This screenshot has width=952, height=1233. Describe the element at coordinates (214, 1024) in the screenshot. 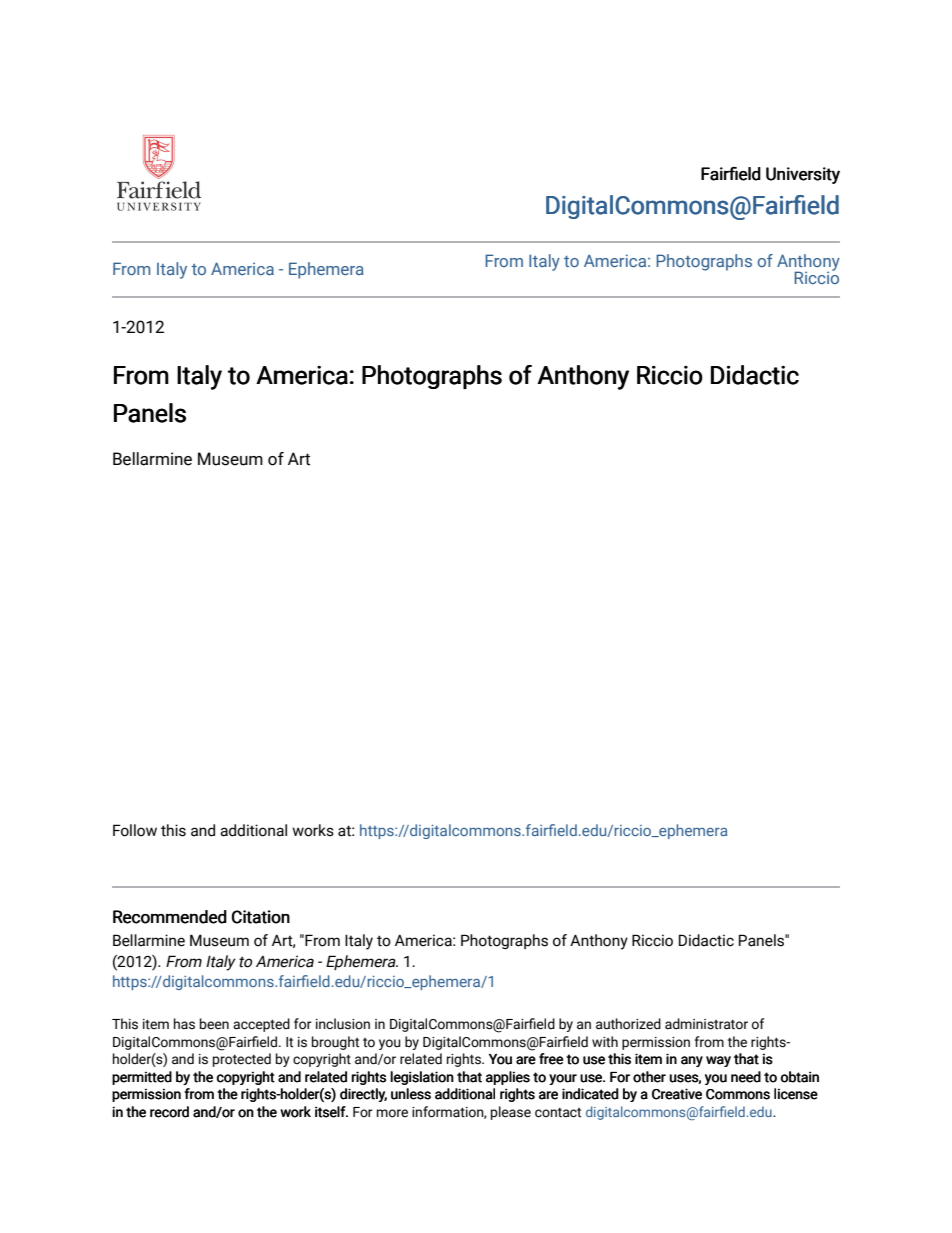

I see `been` at that location.
